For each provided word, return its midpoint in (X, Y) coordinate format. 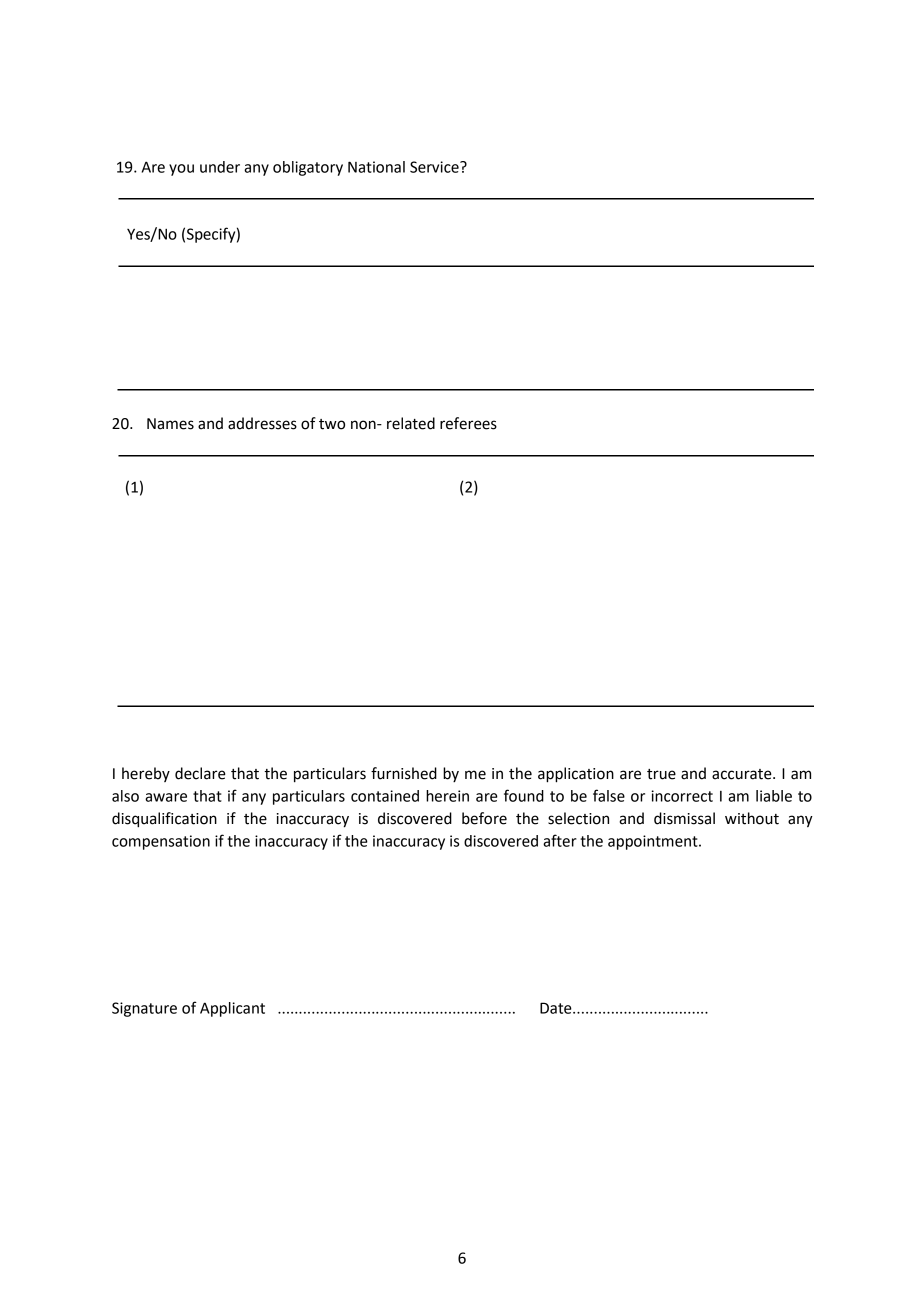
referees (468, 423)
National (376, 167)
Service (435, 167)
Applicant (232, 1009)
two (332, 424)
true (661, 774)
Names (170, 424)
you (181, 170)
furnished (404, 773)
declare (200, 773)
